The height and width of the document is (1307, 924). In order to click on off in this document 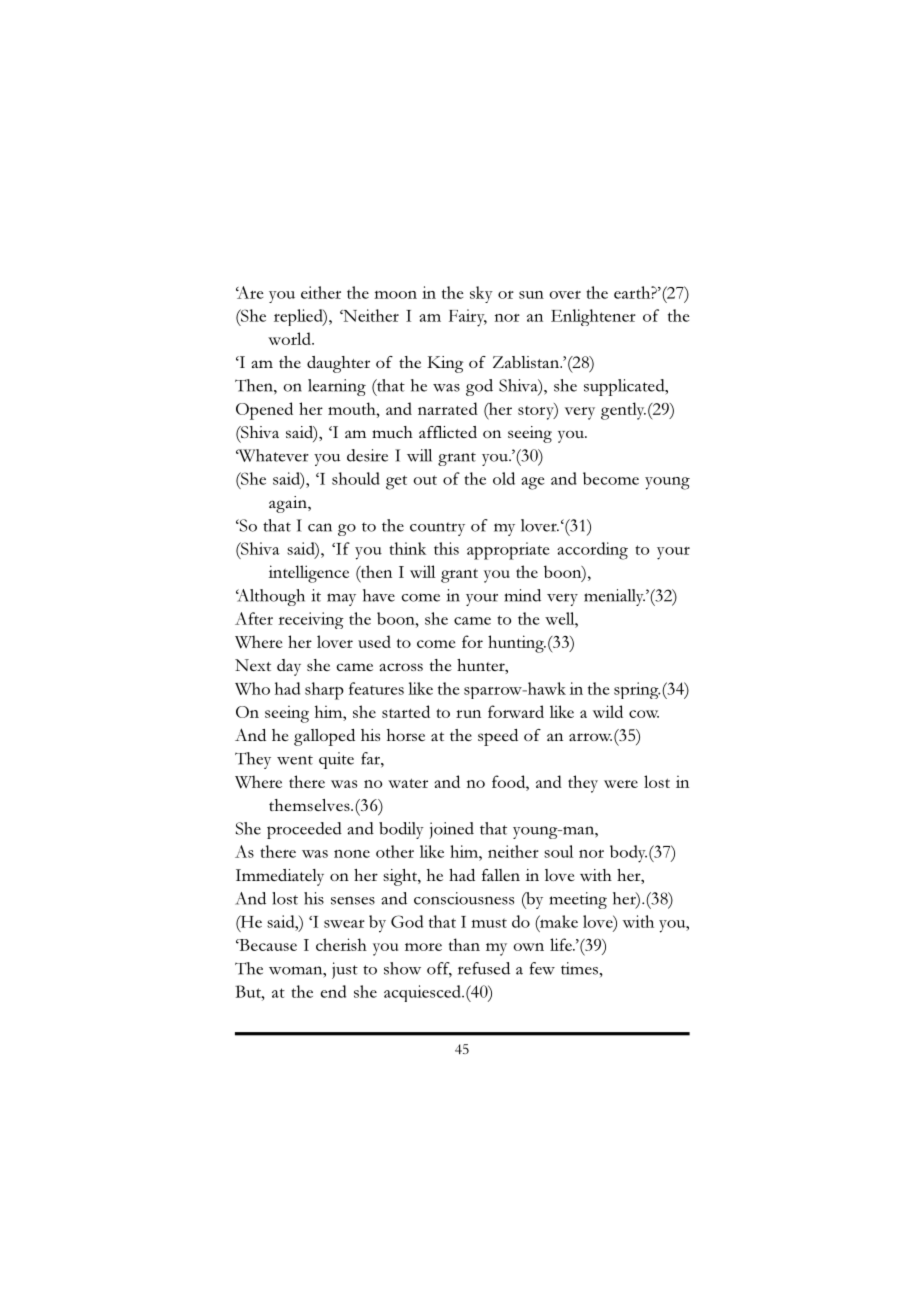, I will do `click(439, 969)`.
